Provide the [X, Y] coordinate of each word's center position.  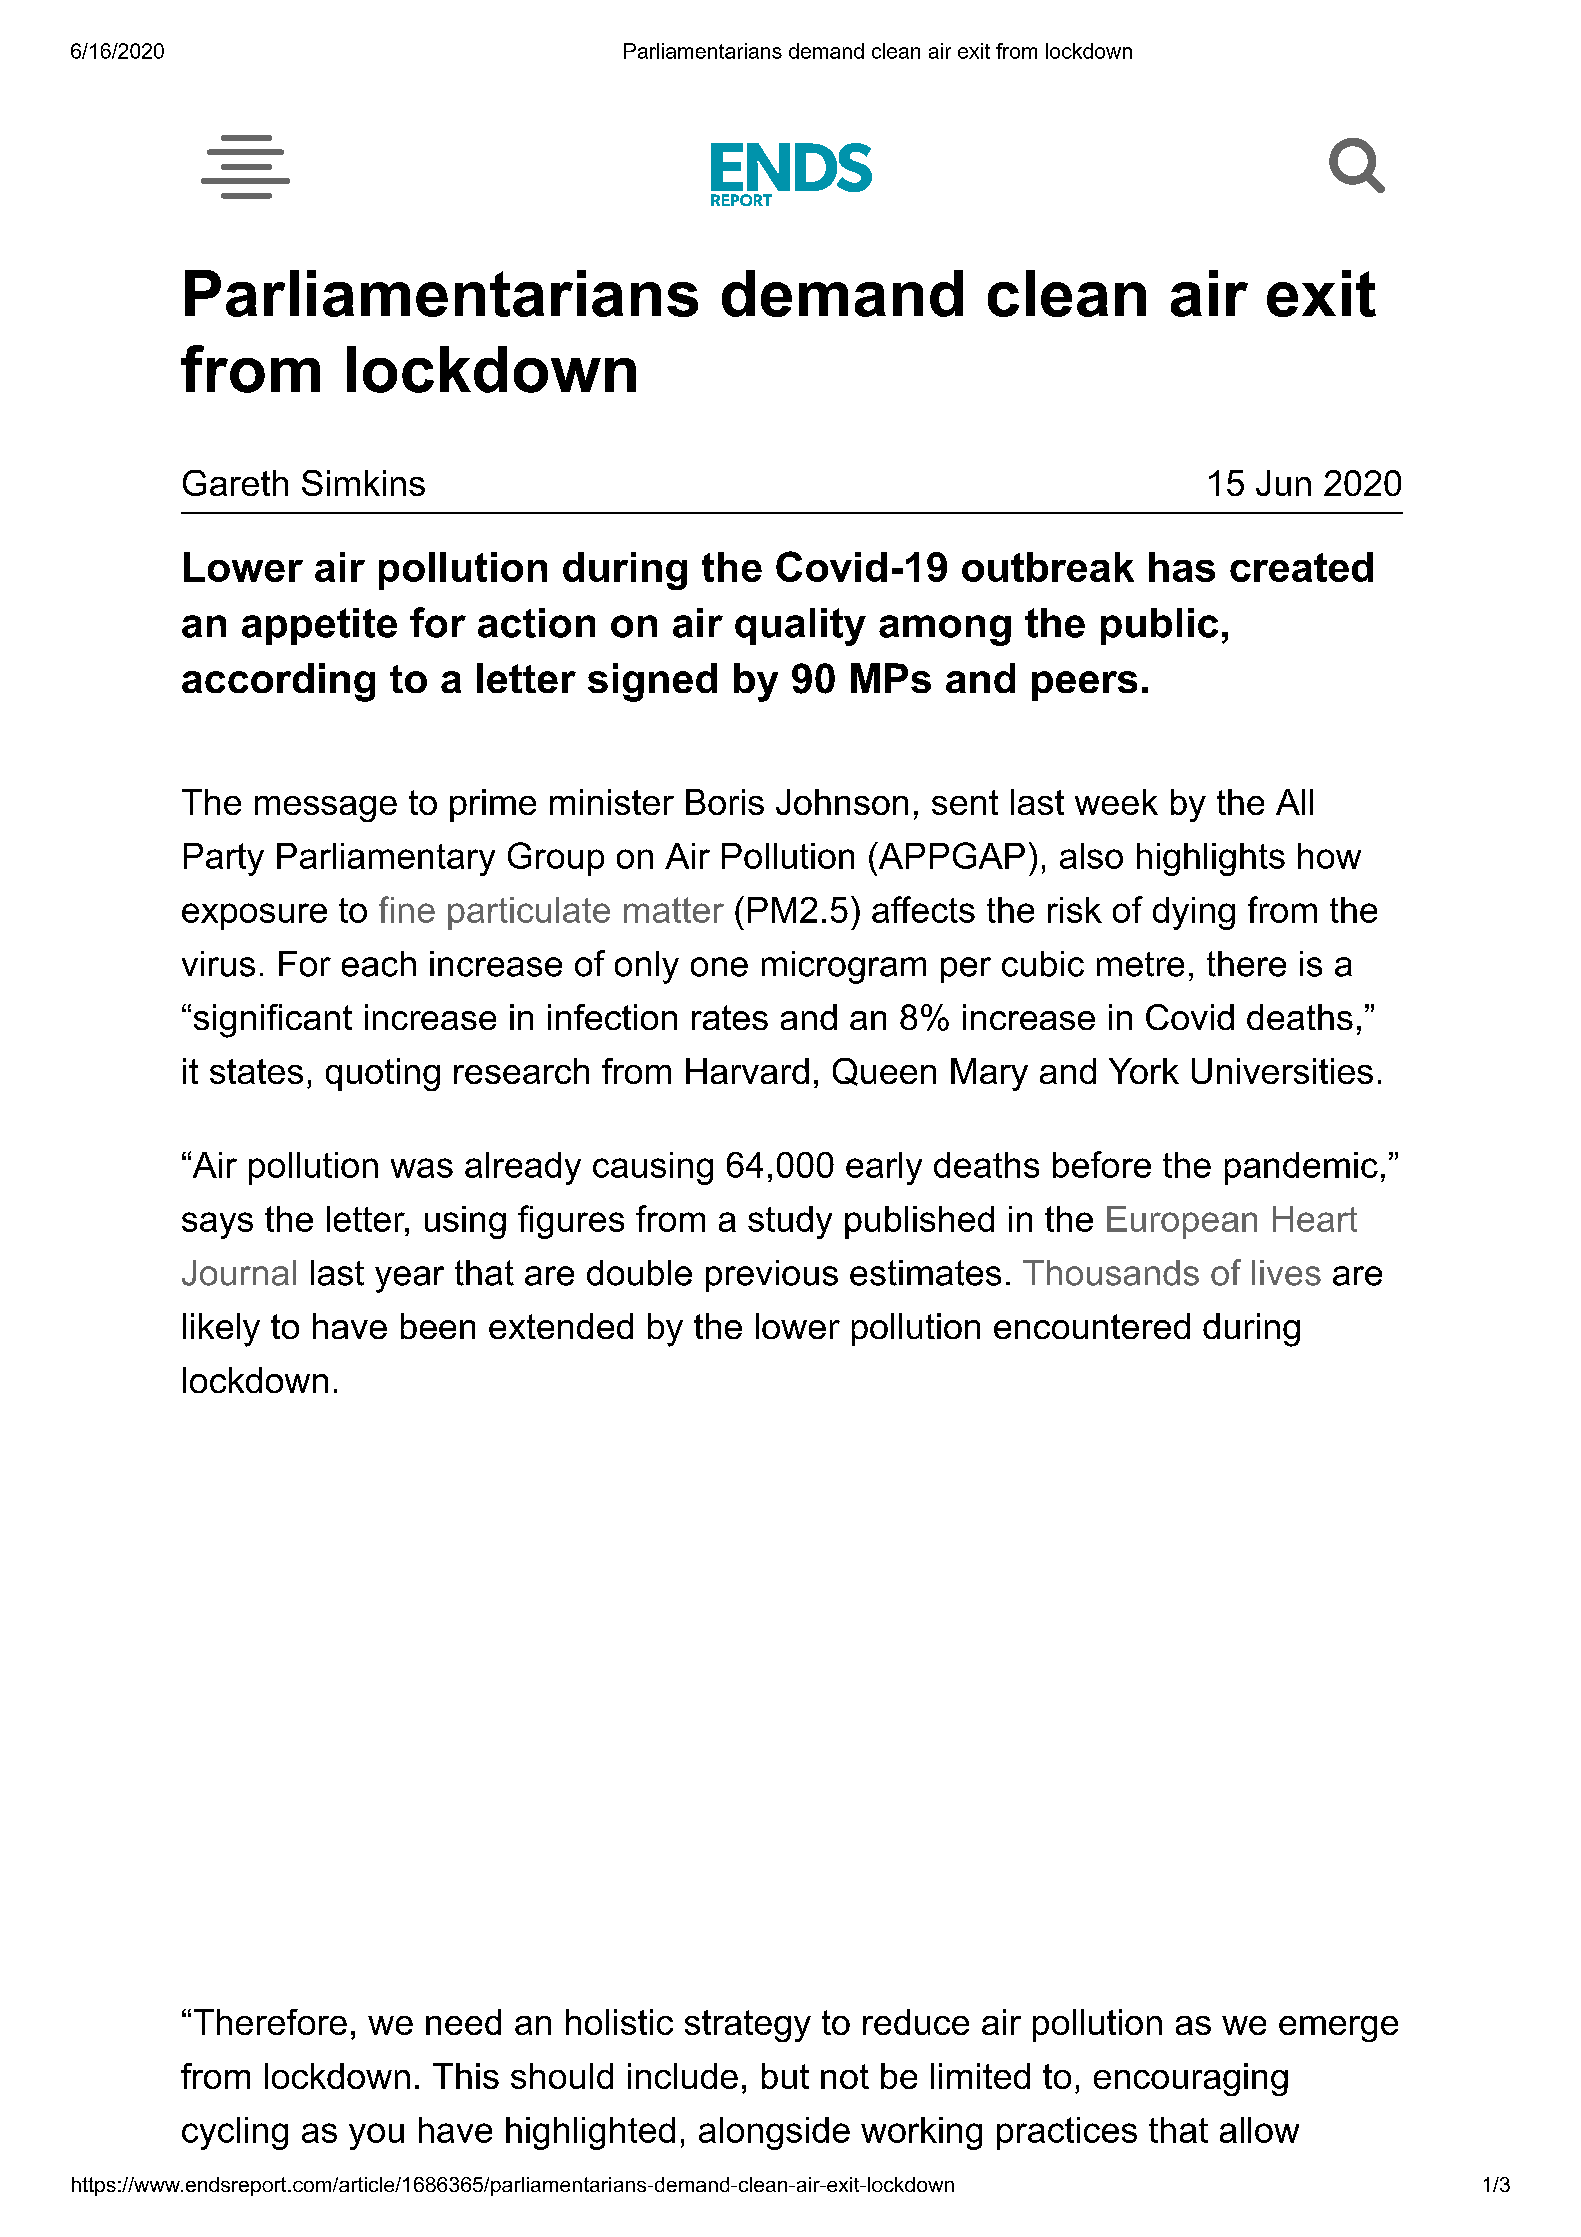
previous [772, 1276]
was [422, 1168]
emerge [1338, 2029]
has [1182, 567]
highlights [1211, 859]
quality [800, 627]
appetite [319, 626]
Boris [725, 802]
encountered [1092, 1326]
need [463, 2022]
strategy [748, 2026]
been [438, 1326]
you [376, 2136]
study [790, 1222]
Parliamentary [386, 859]
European [1182, 1222]
